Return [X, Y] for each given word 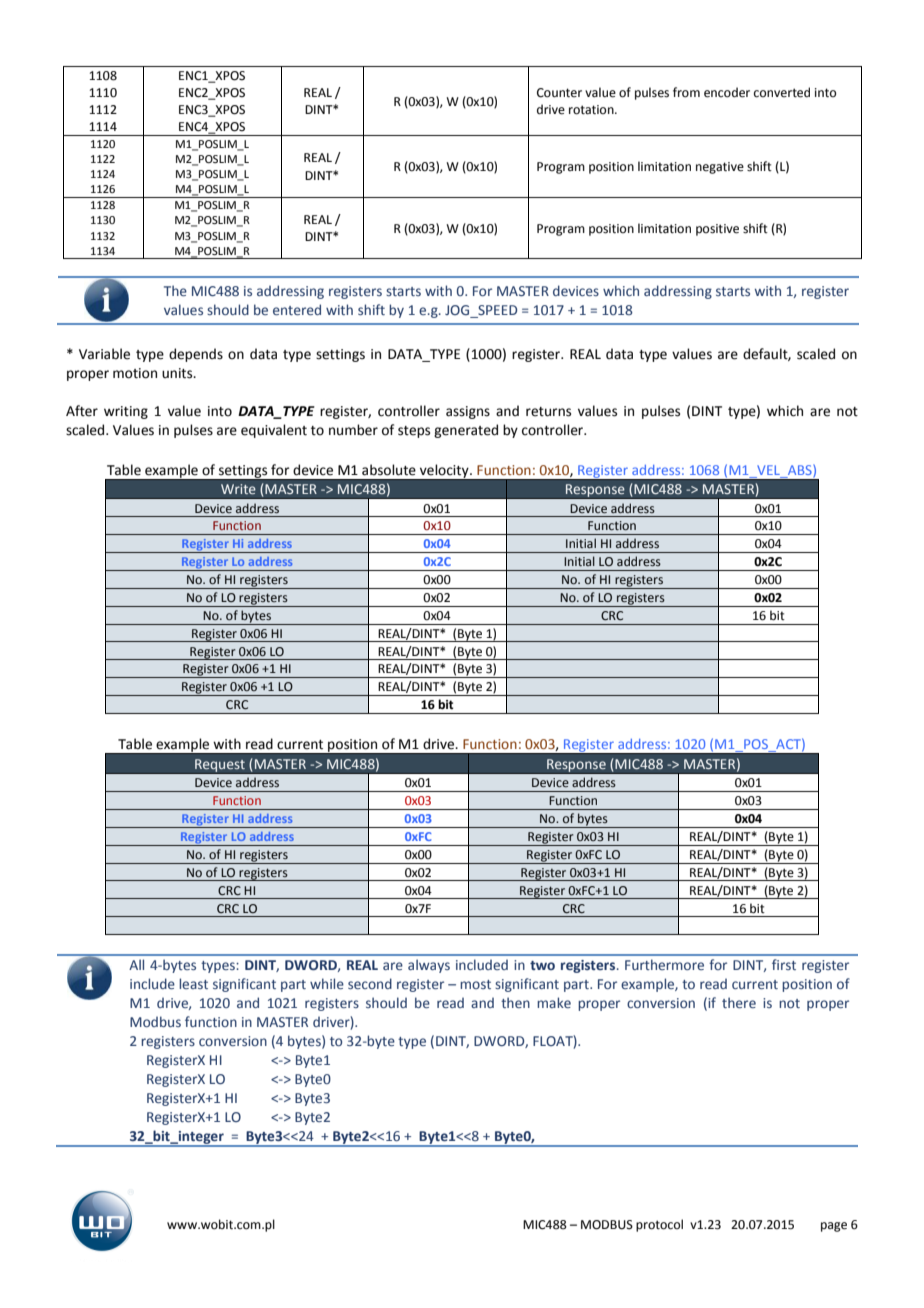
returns [548, 412]
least [193, 983]
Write [238, 489]
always [429, 966]
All [136, 964]
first [784, 964]
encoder [727, 92]
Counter [559, 93]
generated [466, 431]
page [834, 1227]
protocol [659, 1225]
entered [297, 309]
